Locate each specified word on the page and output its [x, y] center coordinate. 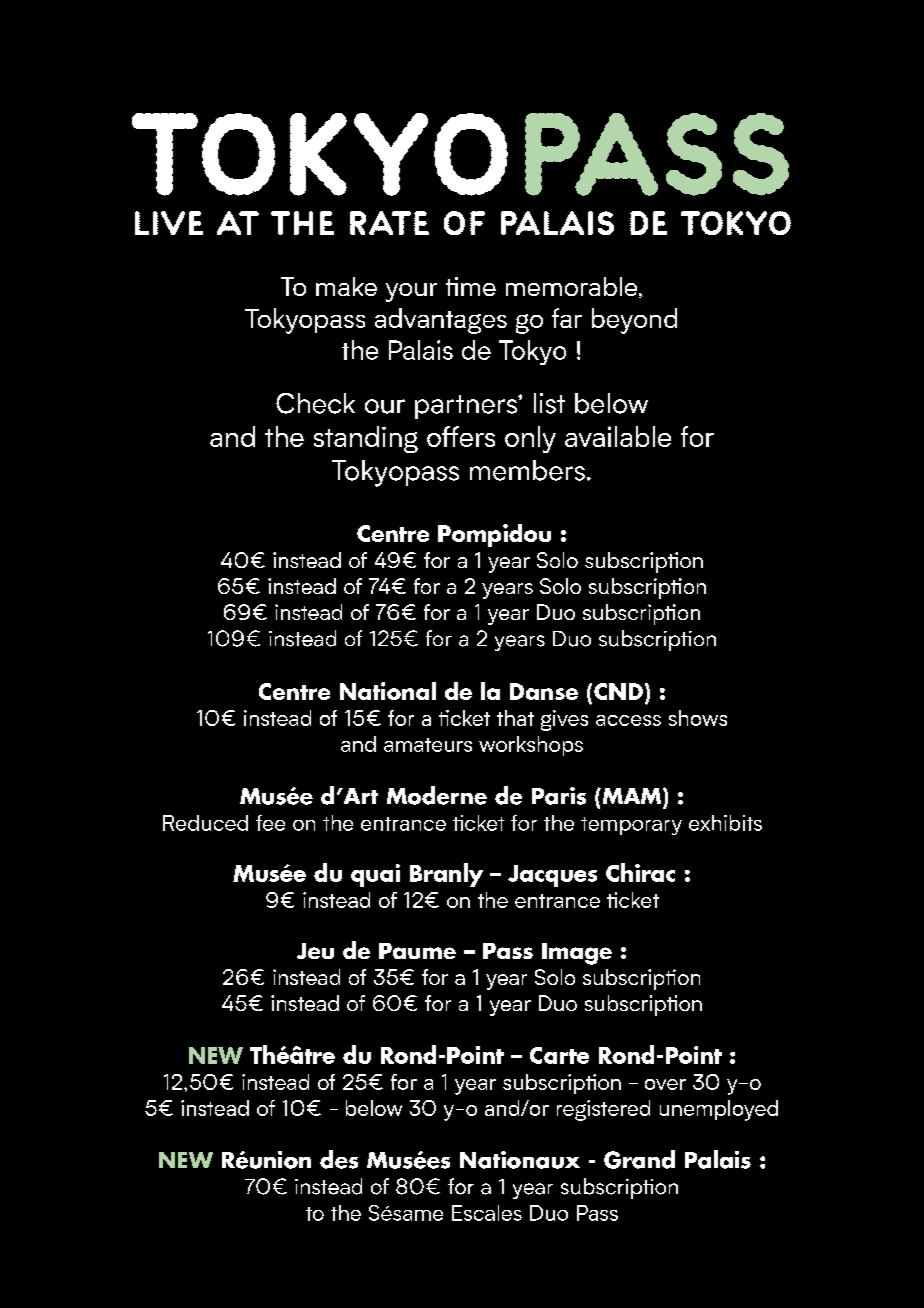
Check [315, 403]
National [388, 691]
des [339, 1159]
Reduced [205, 823]
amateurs [428, 745]
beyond [634, 321]
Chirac [640, 872]
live [169, 223]
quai [375, 875]
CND [618, 691]
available [618, 436]
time [471, 286]
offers [461, 436]
